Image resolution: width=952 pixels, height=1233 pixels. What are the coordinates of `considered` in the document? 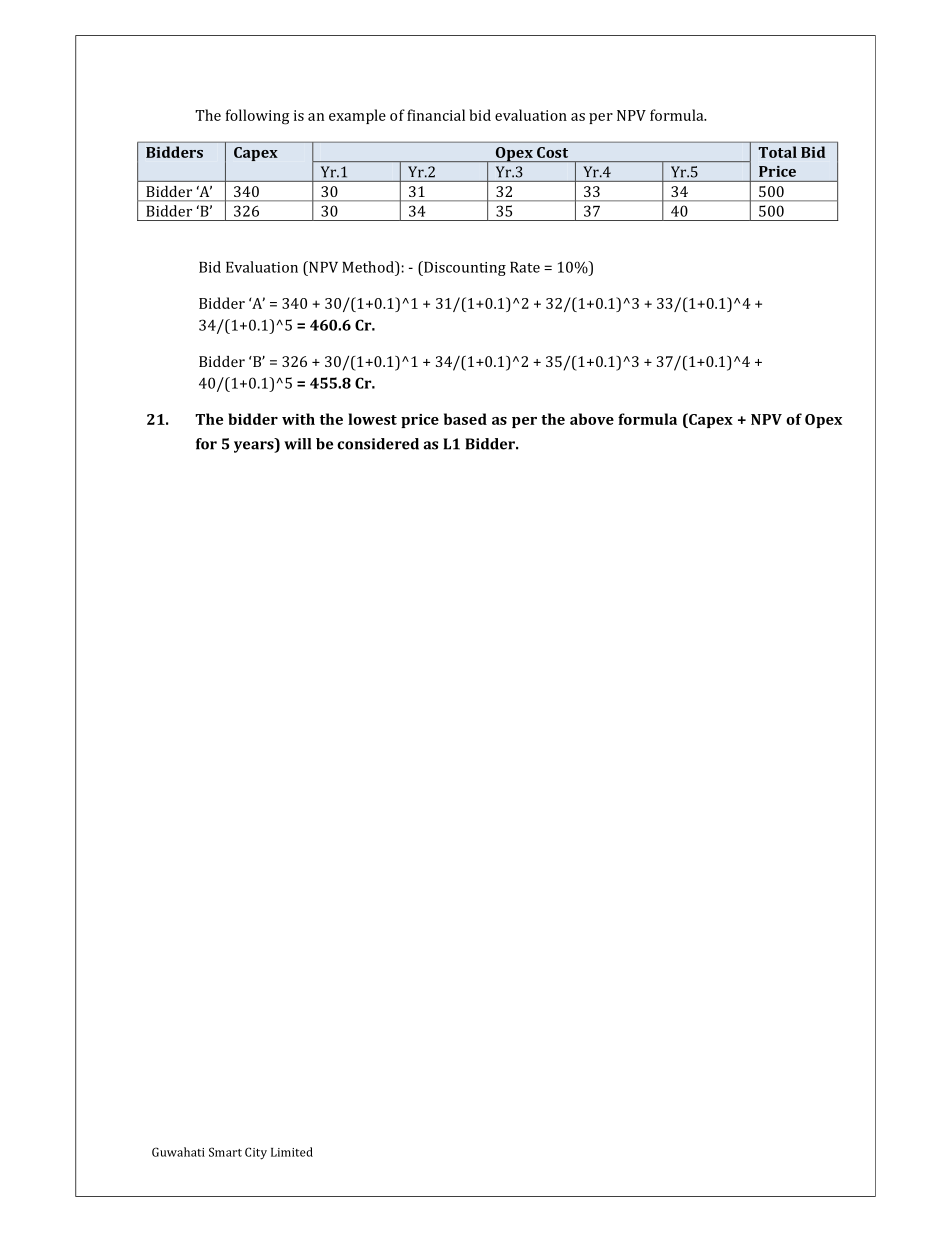 It's located at (378, 444).
